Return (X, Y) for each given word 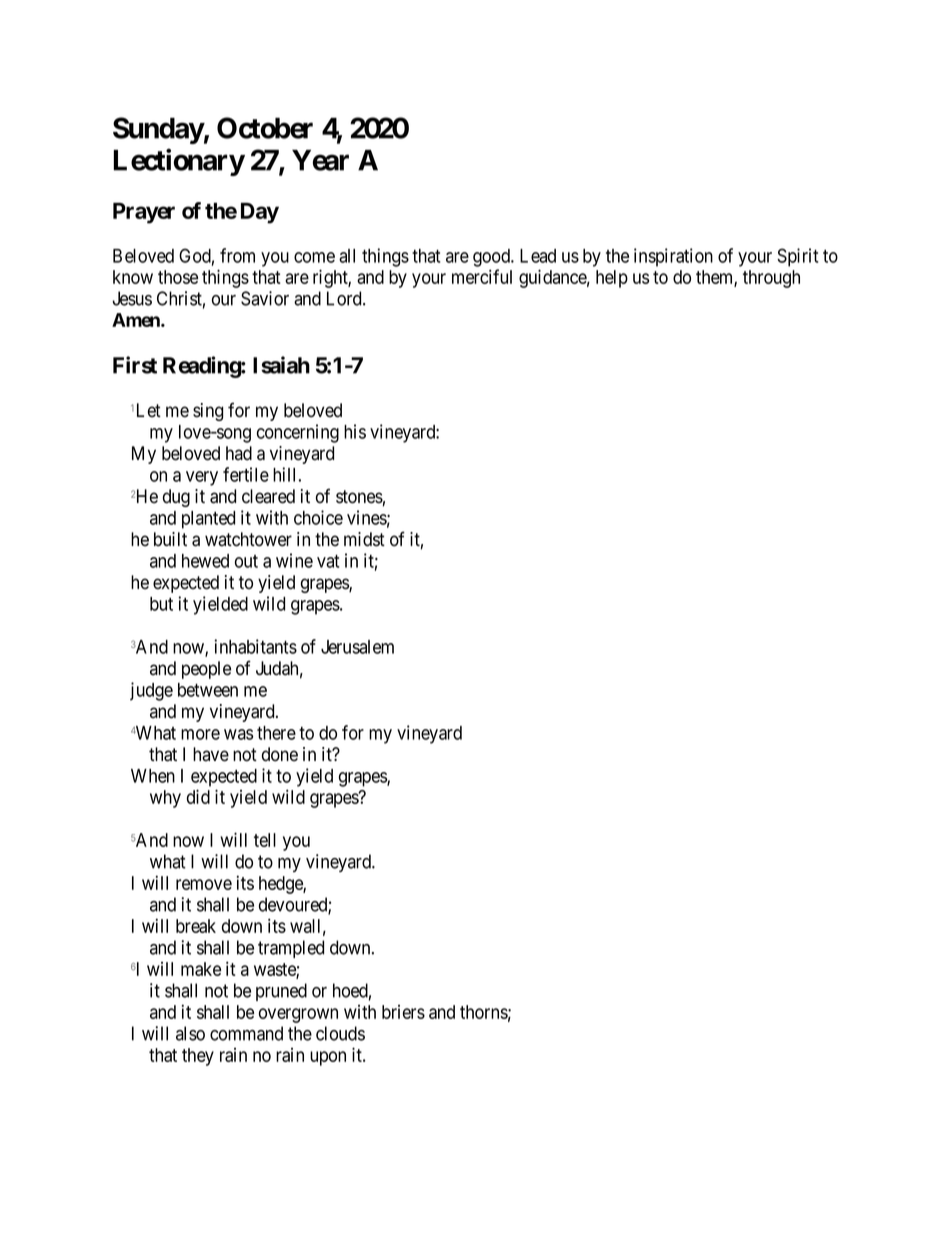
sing (208, 412)
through (771, 279)
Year (320, 160)
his (355, 431)
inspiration (673, 257)
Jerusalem (357, 647)
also (190, 1033)
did (198, 796)
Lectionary (179, 162)
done (280, 754)
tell (265, 840)
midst (364, 539)
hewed (205, 561)
